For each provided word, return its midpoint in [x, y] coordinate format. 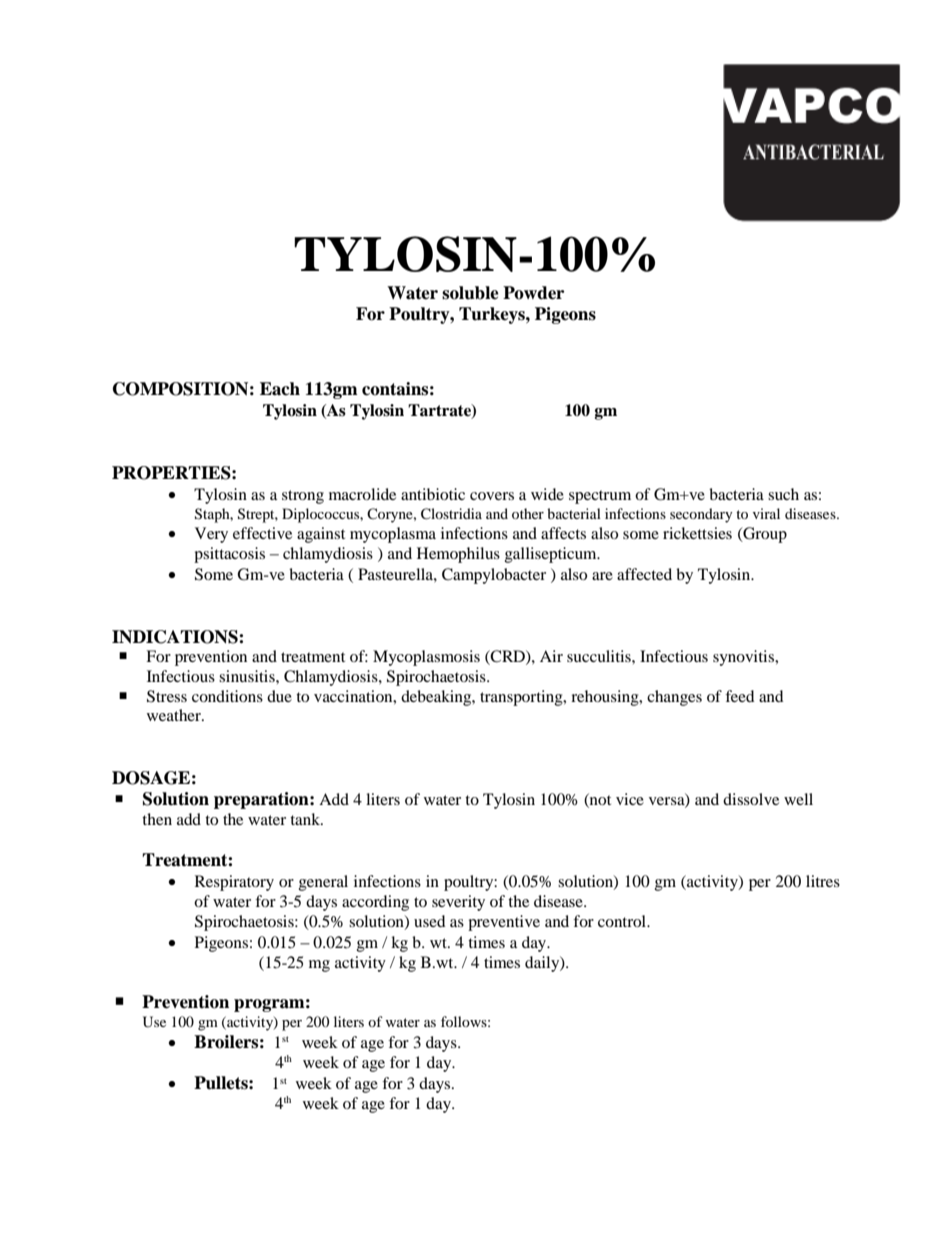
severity [458, 903]
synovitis [744, 658]
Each [280, 389]
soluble [470, 293]
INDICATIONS [176, 637]
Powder [533, 293]
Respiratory [234, 883]
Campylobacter [494, 576]
